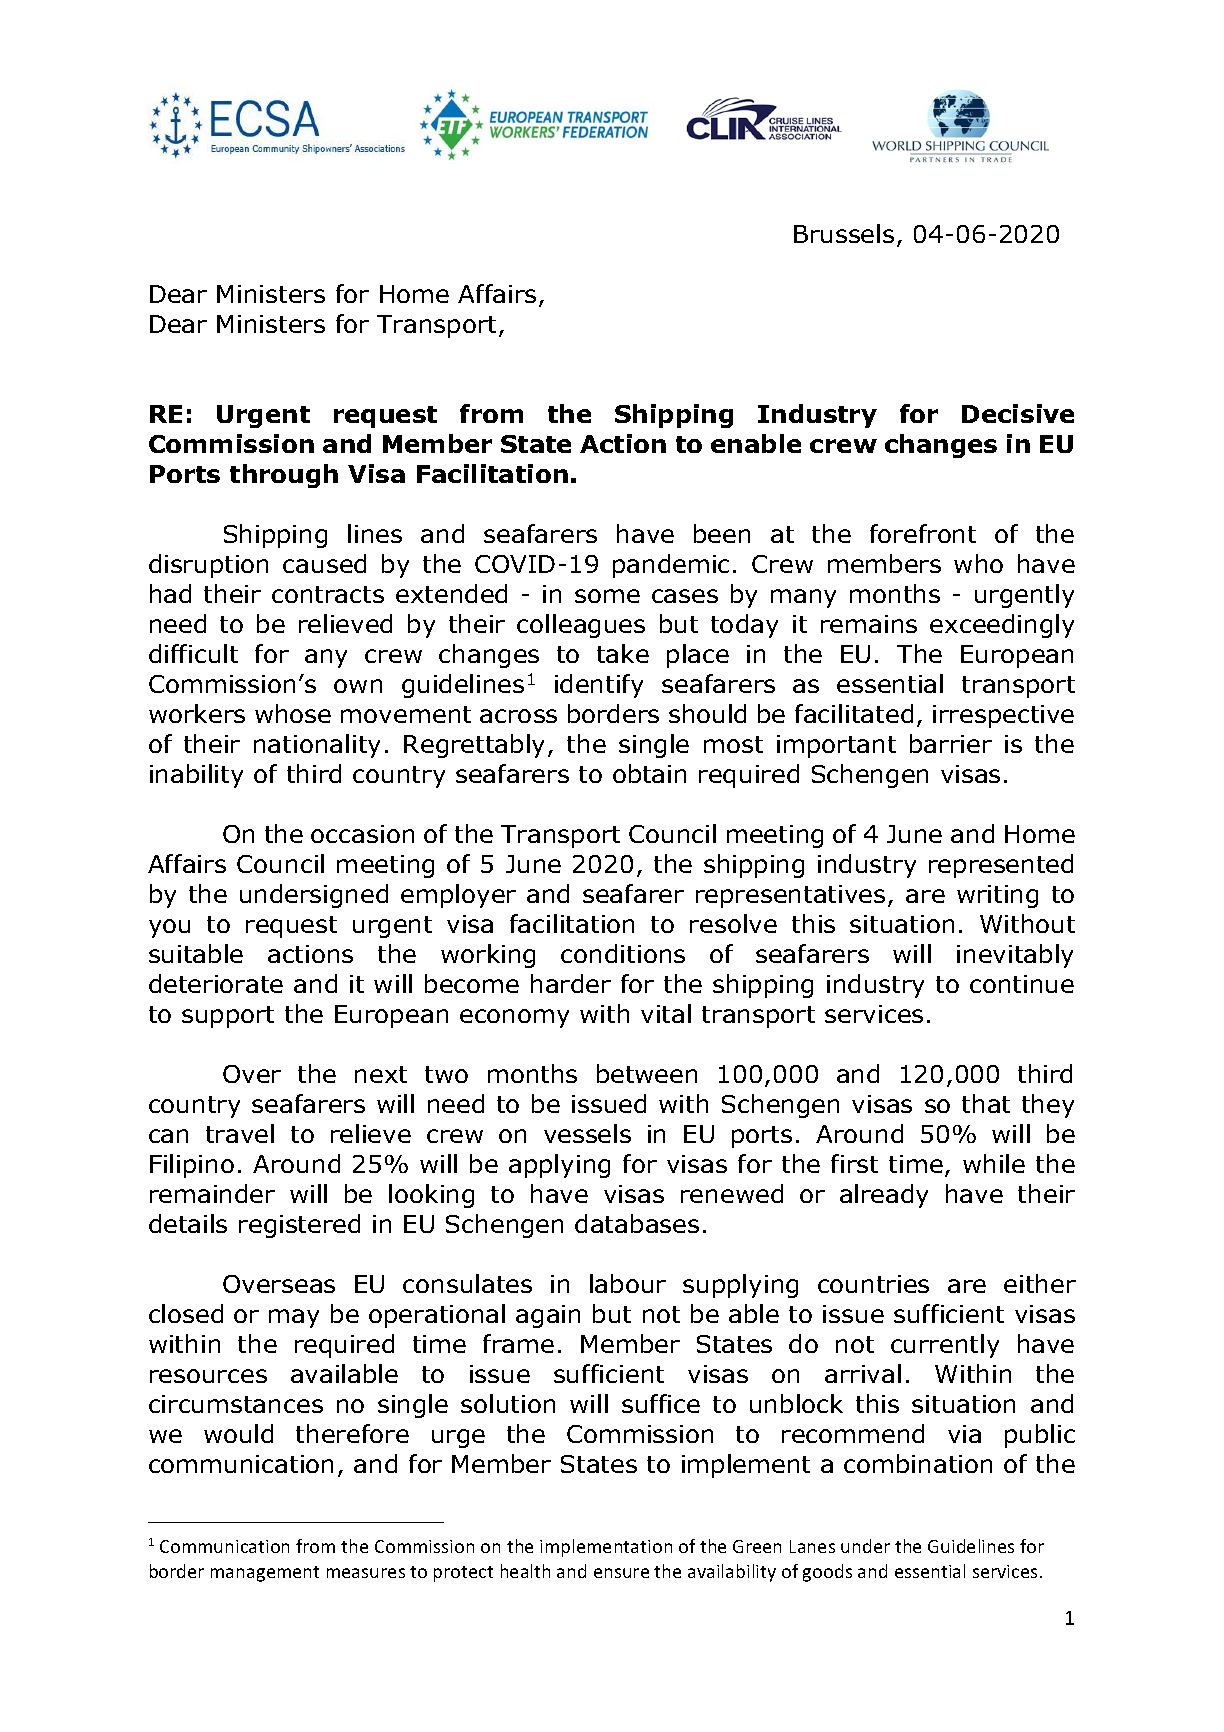  Describe the element at coordinates (169, 928) in the screenshot. I see `you` at that location.
